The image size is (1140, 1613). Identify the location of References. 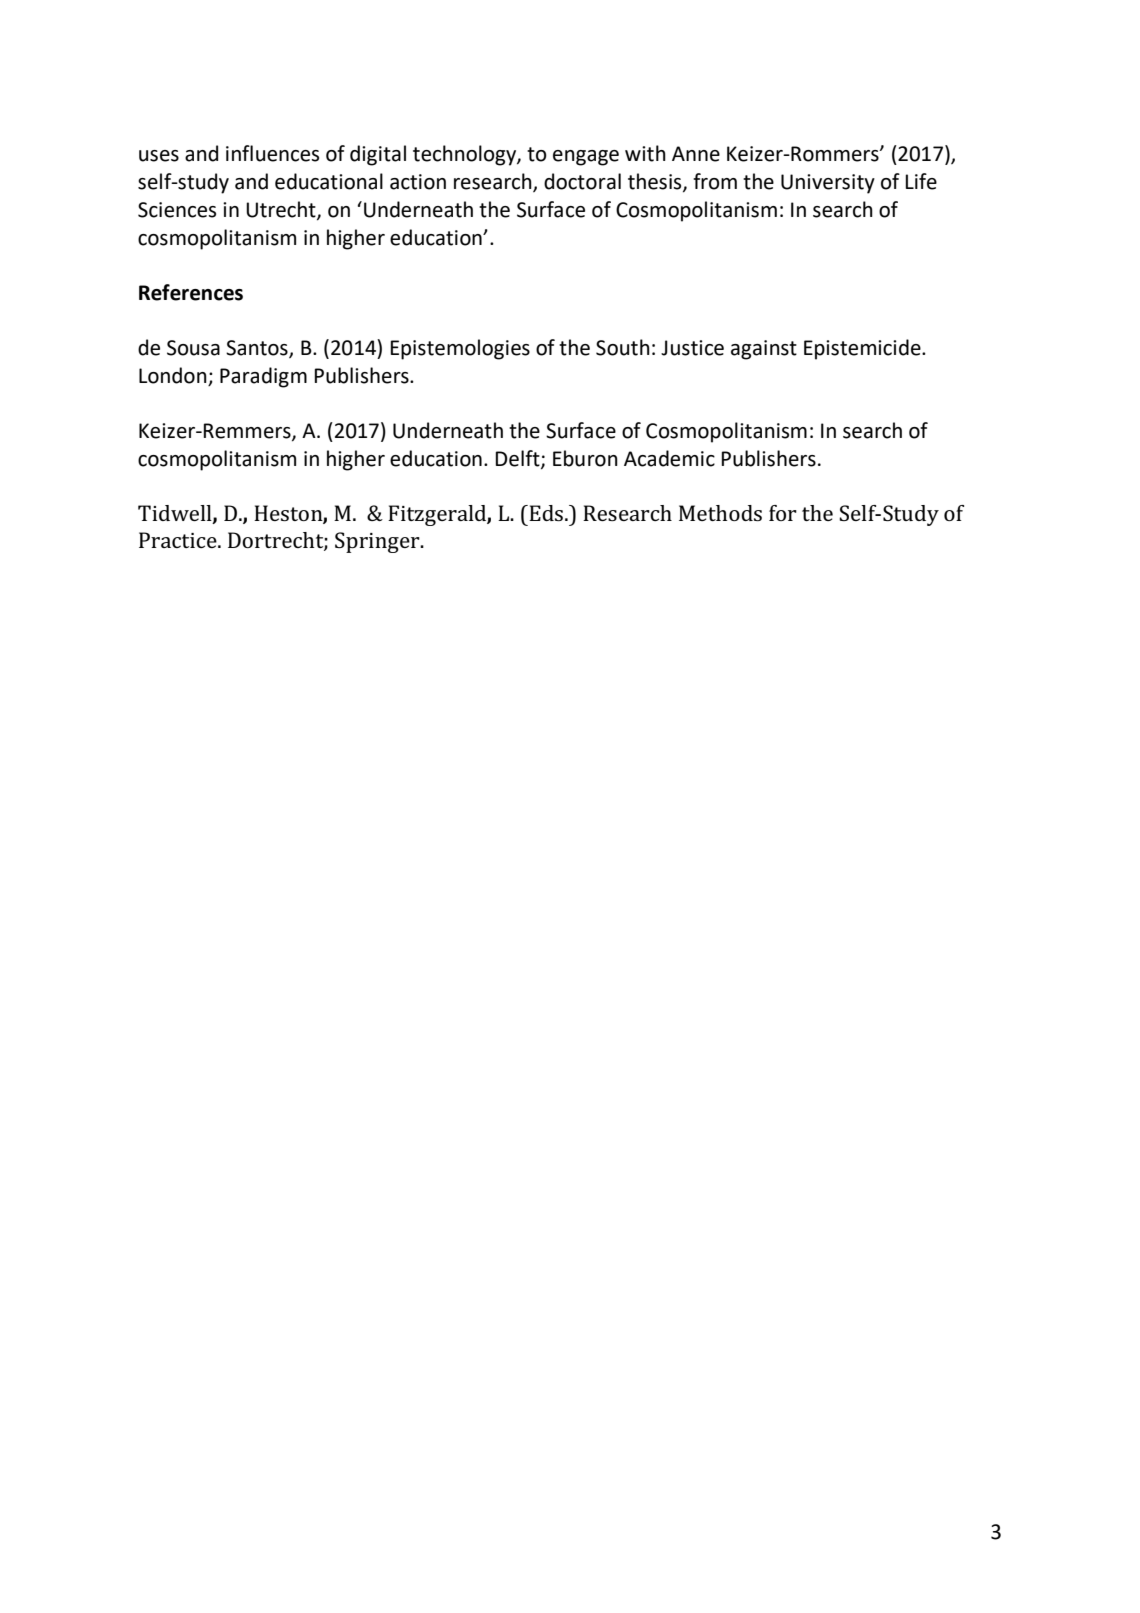
(191, 292).
